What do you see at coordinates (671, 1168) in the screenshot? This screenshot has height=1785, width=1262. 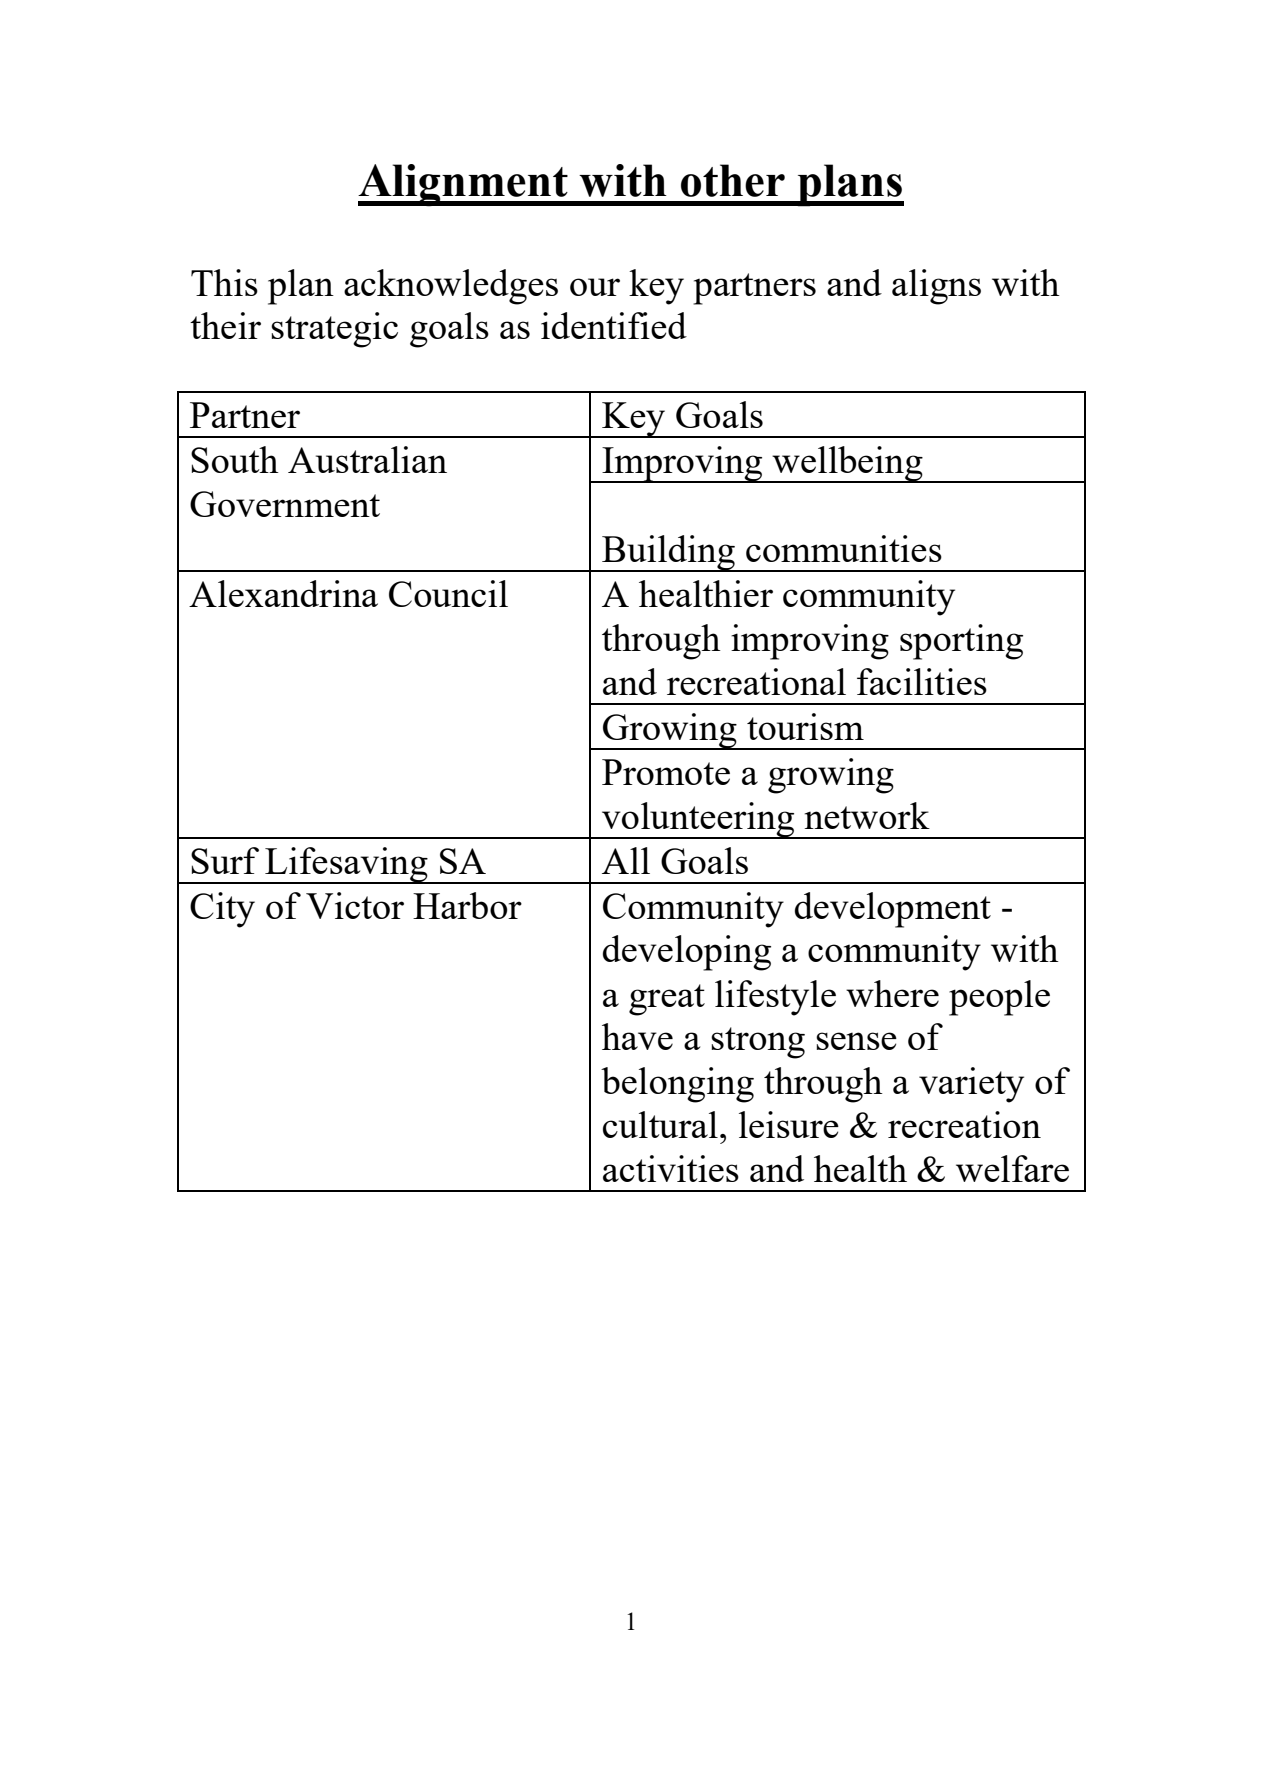 I see `activities` at bounding box center [671, 1168].
